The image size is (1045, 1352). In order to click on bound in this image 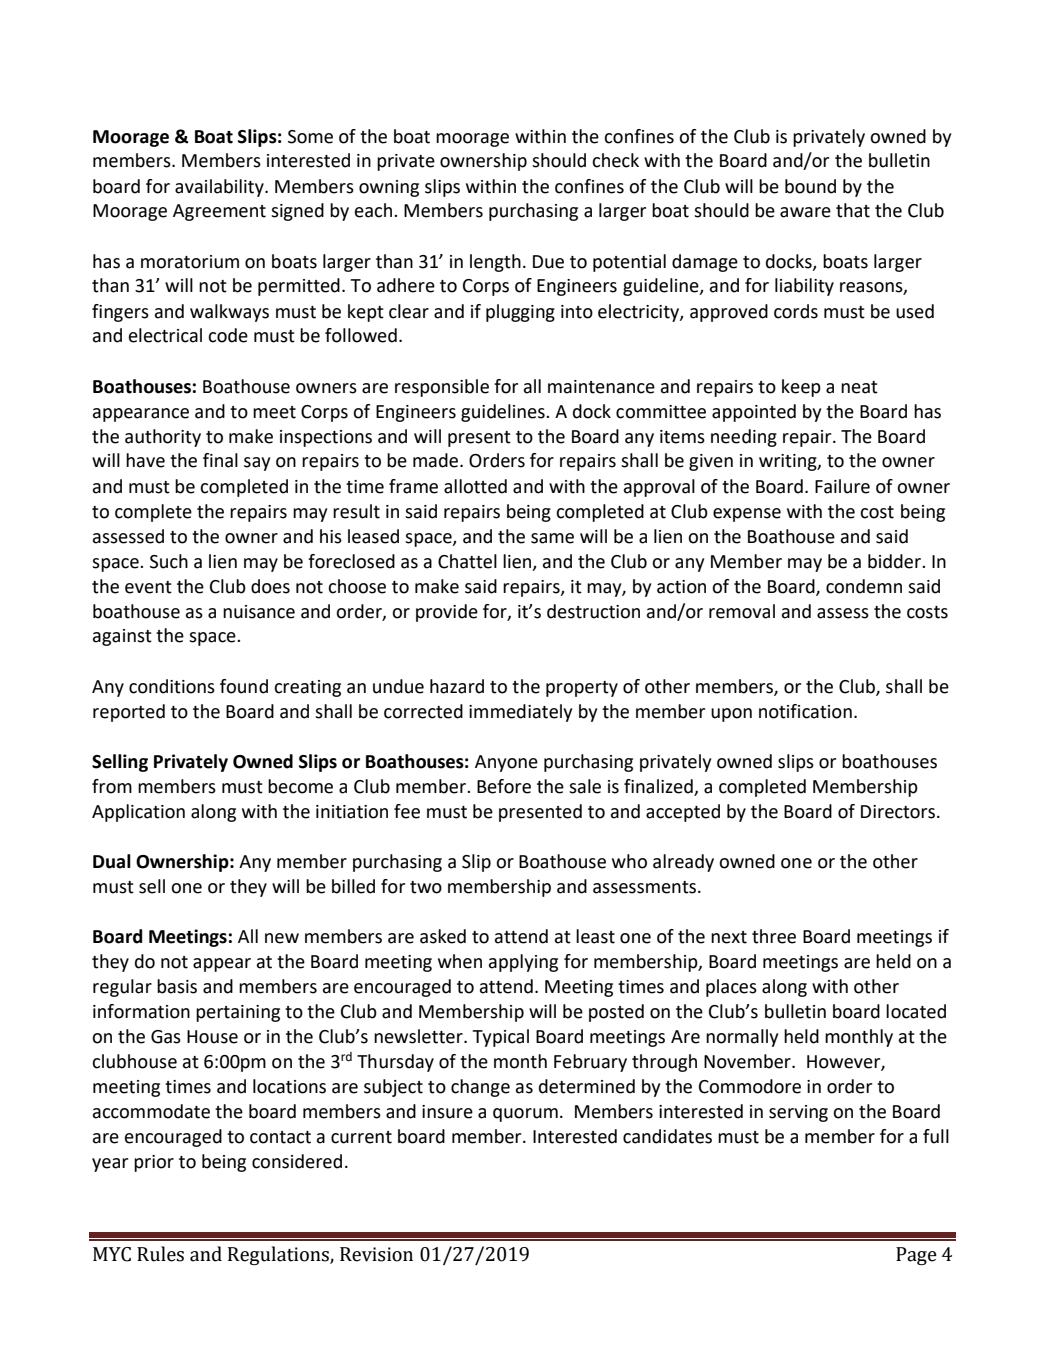, I will do `click(810, 186)`.
